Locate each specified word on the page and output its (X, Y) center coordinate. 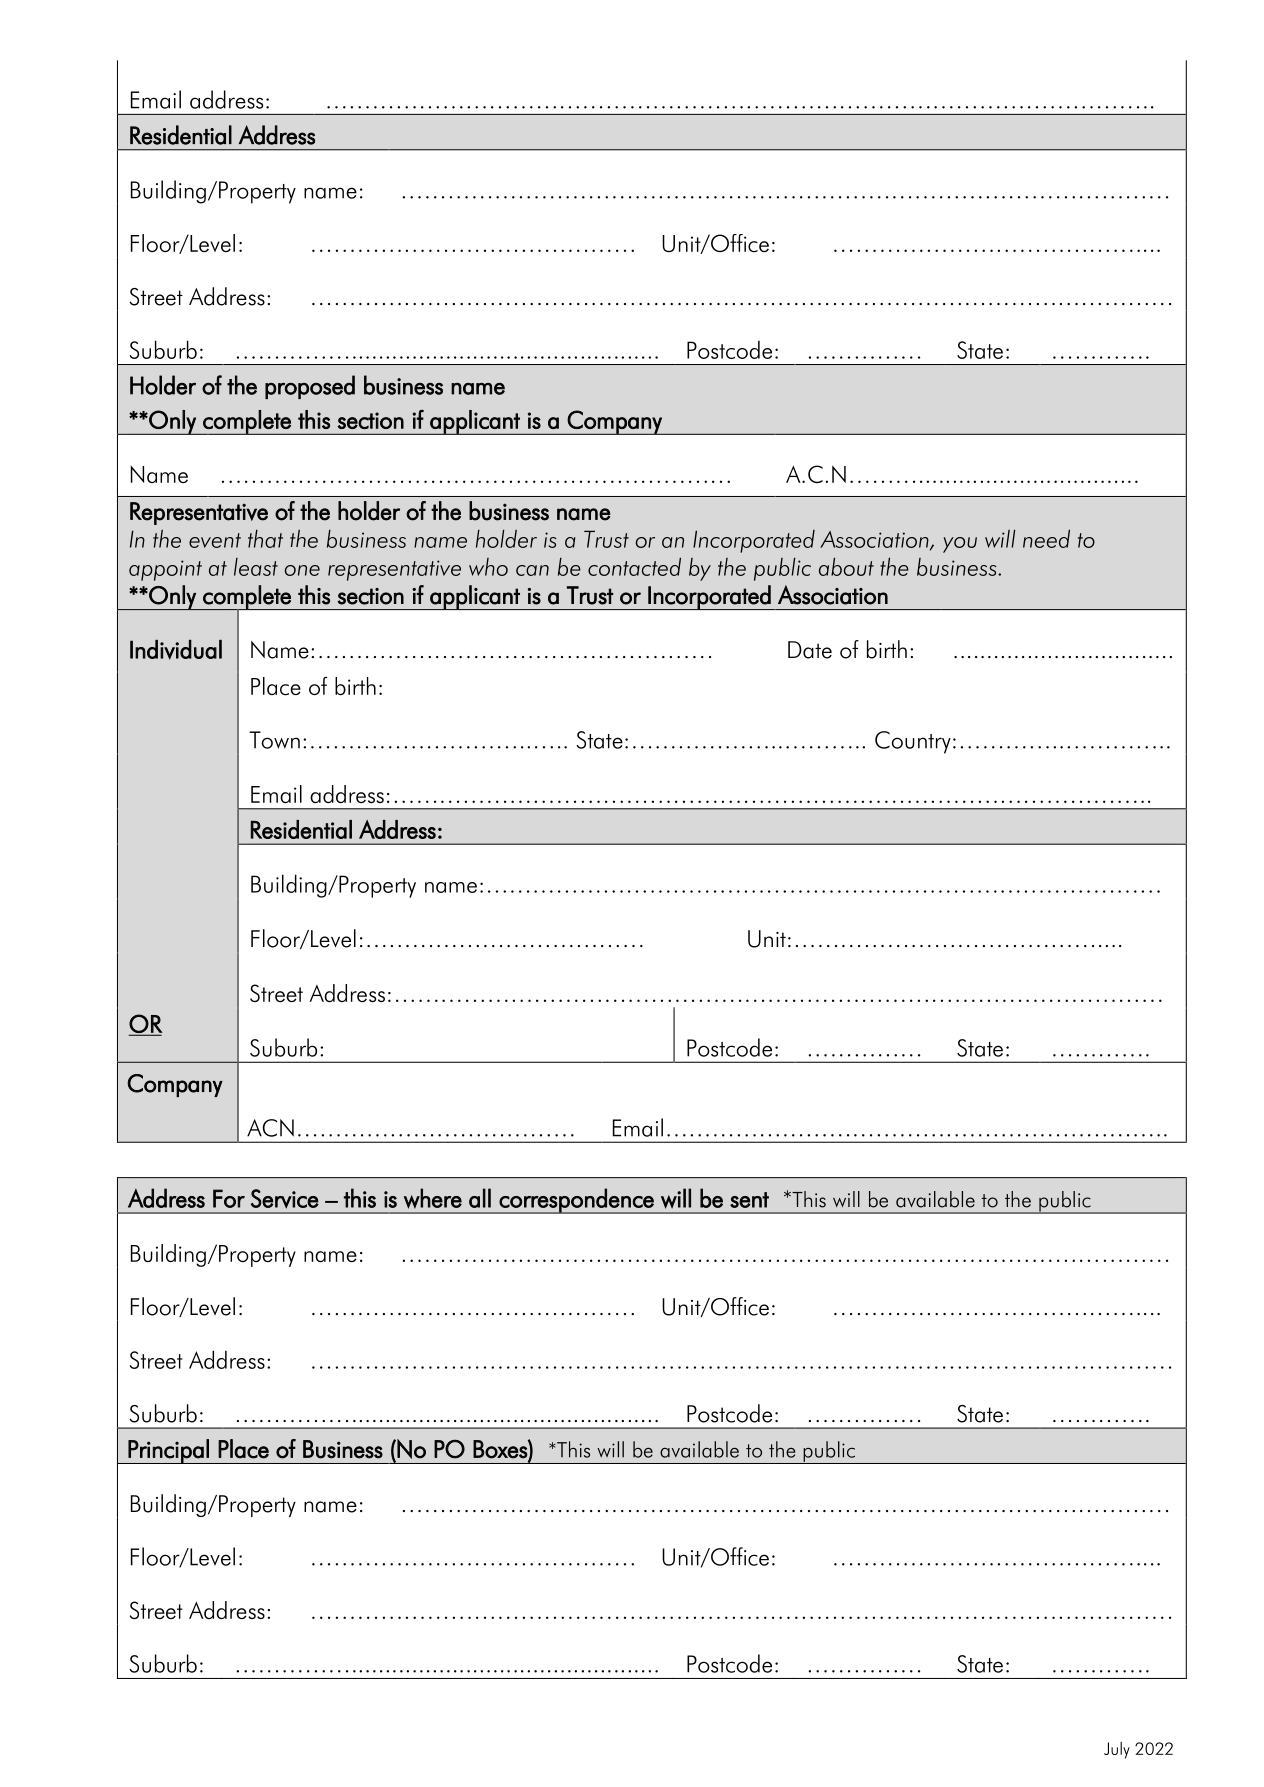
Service (285, 1199)
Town (274, 740)
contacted (634, 566)
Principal (169, 1451)
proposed (310, 387)
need (1046, 538)
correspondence (577, 1201)
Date (810, 650)
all (480, 1198)
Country (913, 742)
